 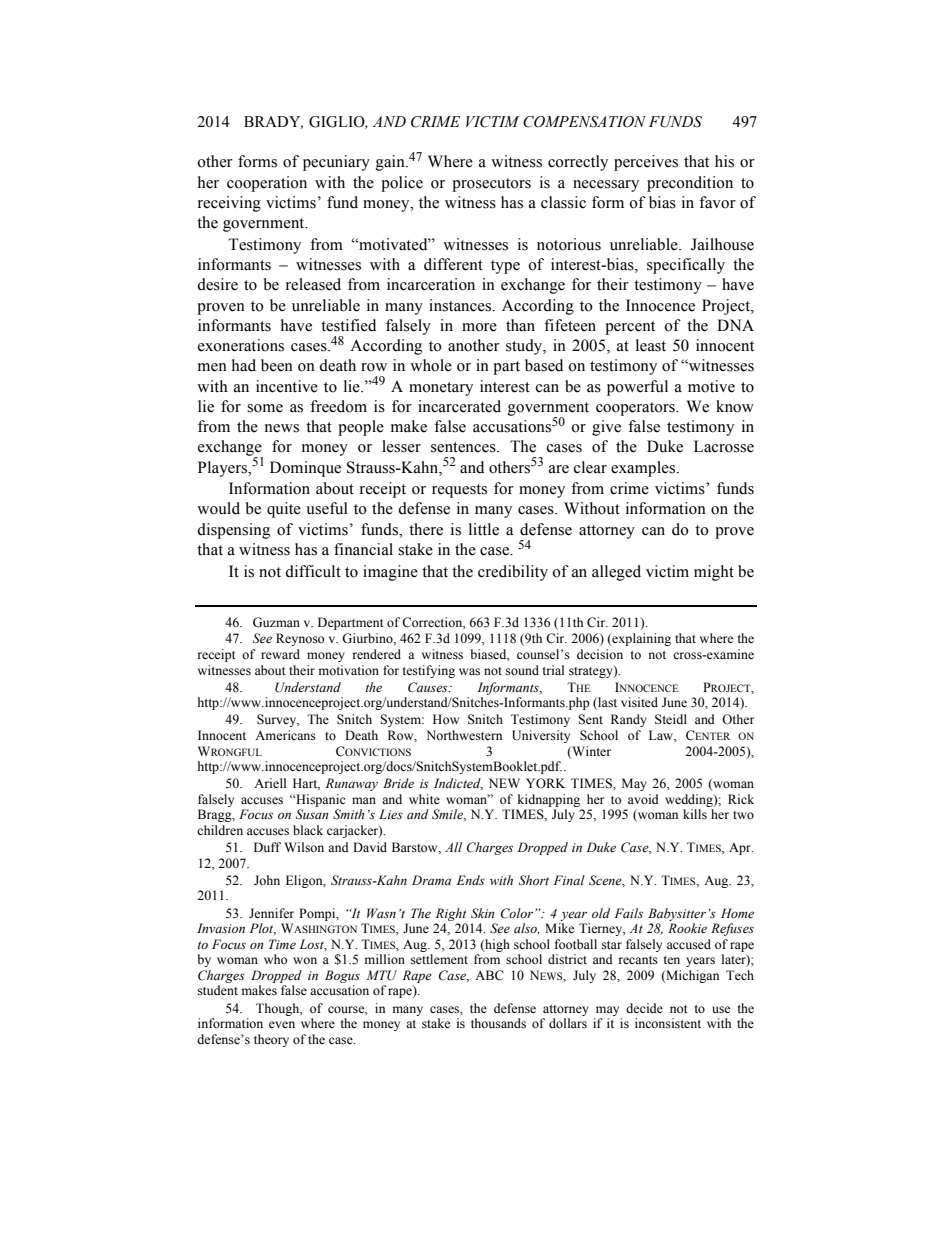 I want to click on inconsistent, so click(x=668, y=1023).
